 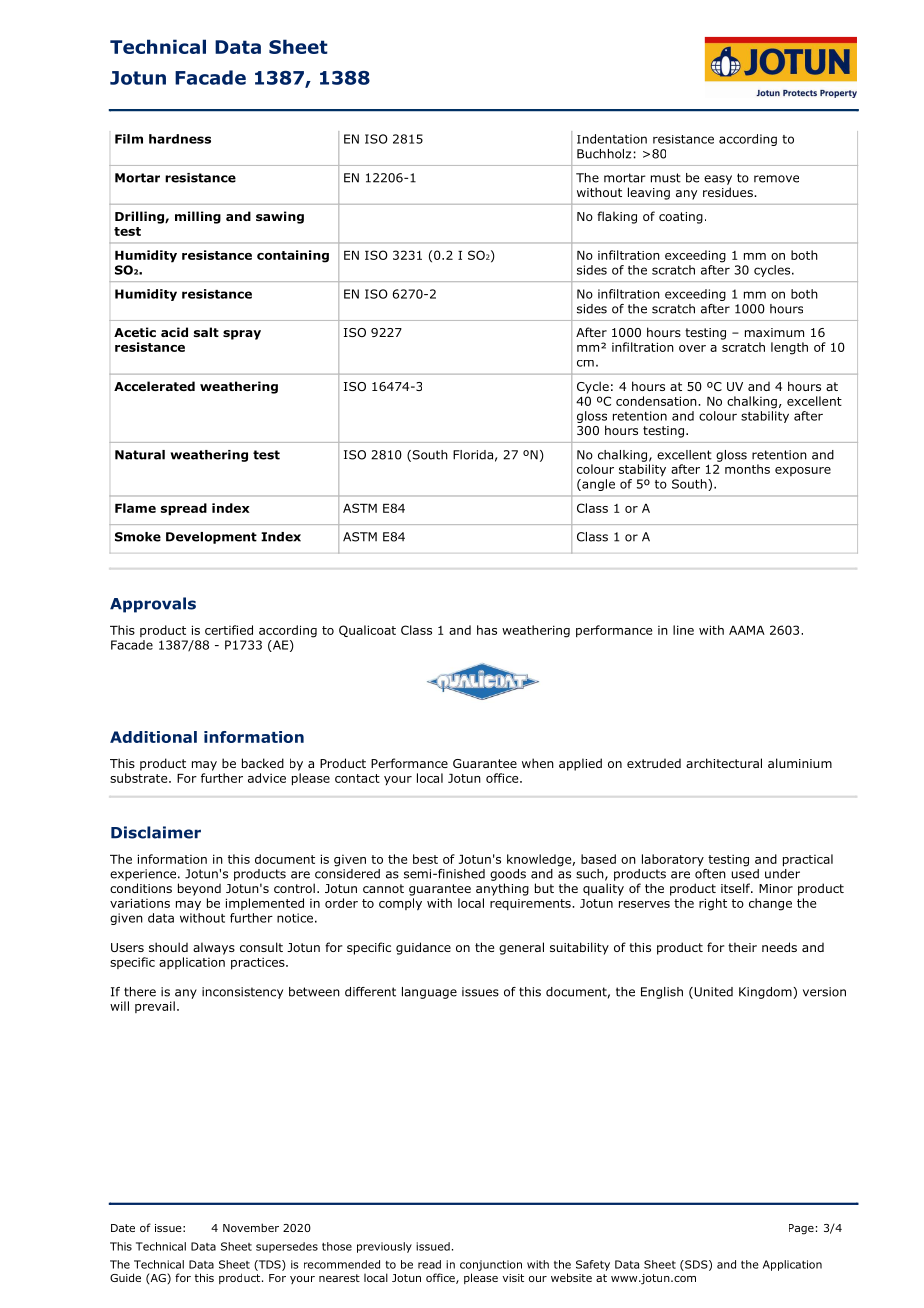 What do you see at coordinates (612, 139) in the screenshot?
I see `Indentation` at bounding box center [612, 139].
